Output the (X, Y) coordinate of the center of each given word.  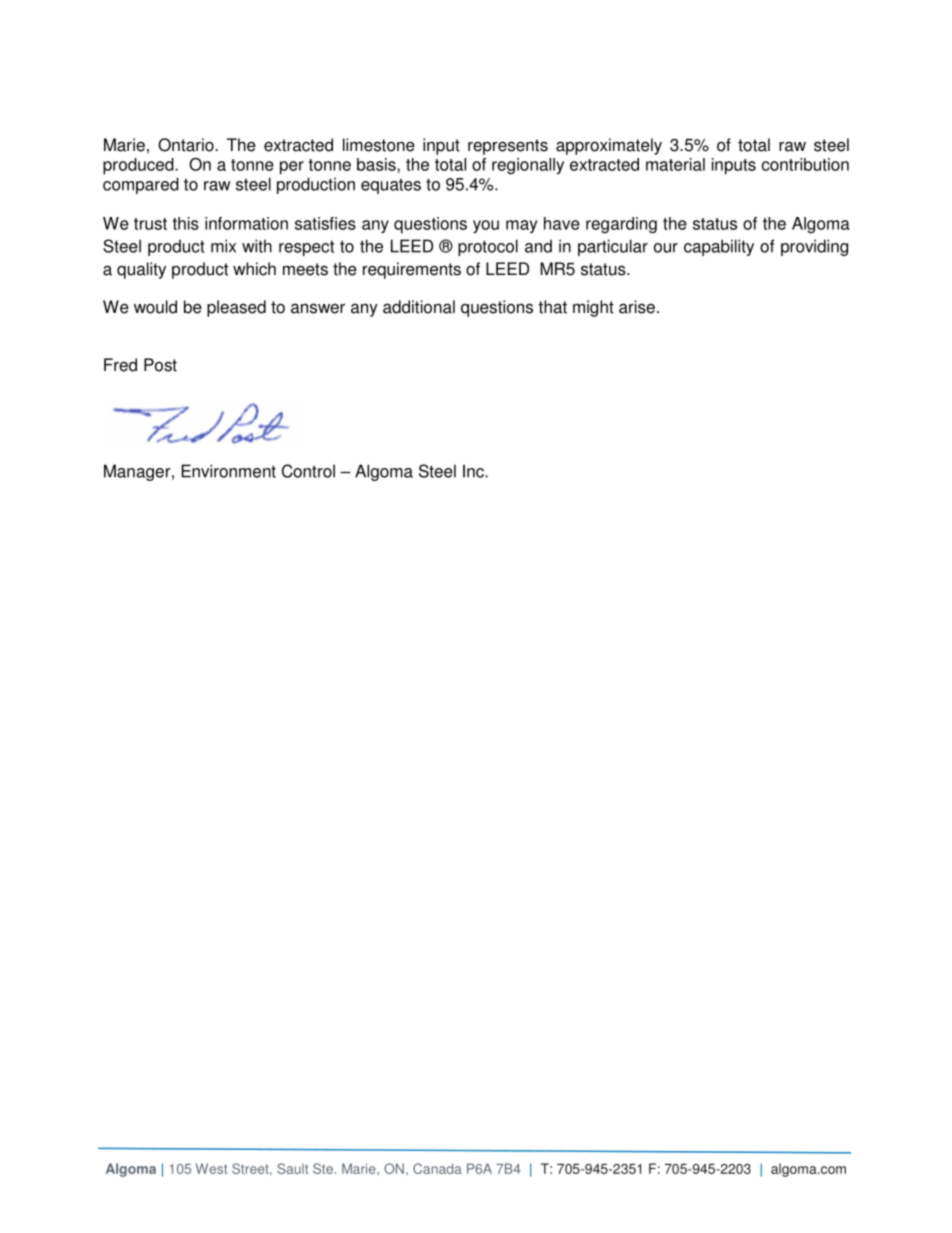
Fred (120, 365)
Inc (474, 471)
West (211, 1168)
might (593, 308)
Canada (437, 1168)
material (675, 164)
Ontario (187, 145)
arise (637, 307)
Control (308, 471)
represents (508, 147)
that (552, 307)
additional (419, 307)
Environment (228, 471)
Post (160, 365)
